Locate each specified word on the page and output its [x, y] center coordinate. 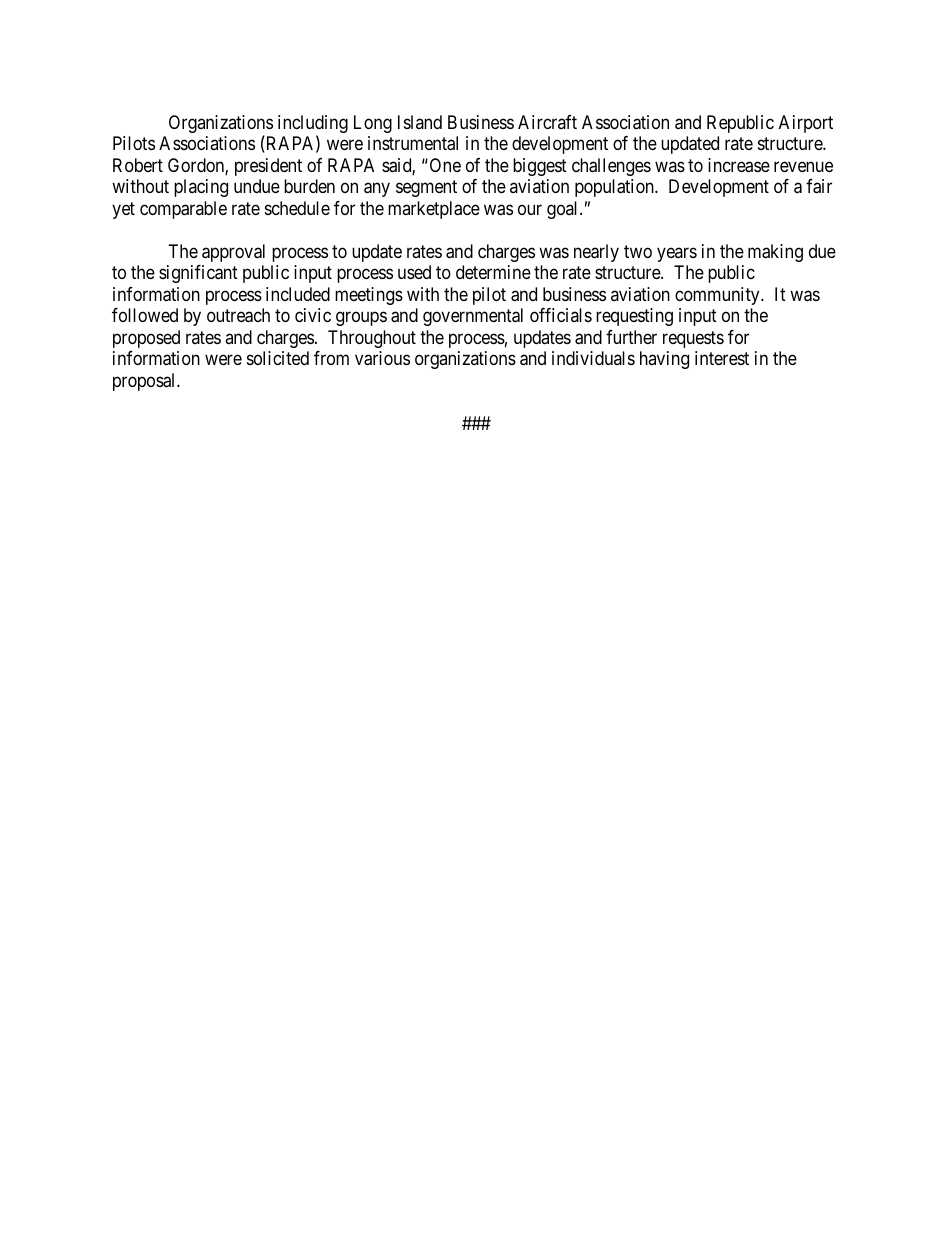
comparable [183, 210]
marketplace [434, 210]
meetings [369, 296]
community [718, 296]
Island [420, 122]
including [313, 125]
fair [819, 186]
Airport [806, 124]
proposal [145, 382]
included [298, 294]
